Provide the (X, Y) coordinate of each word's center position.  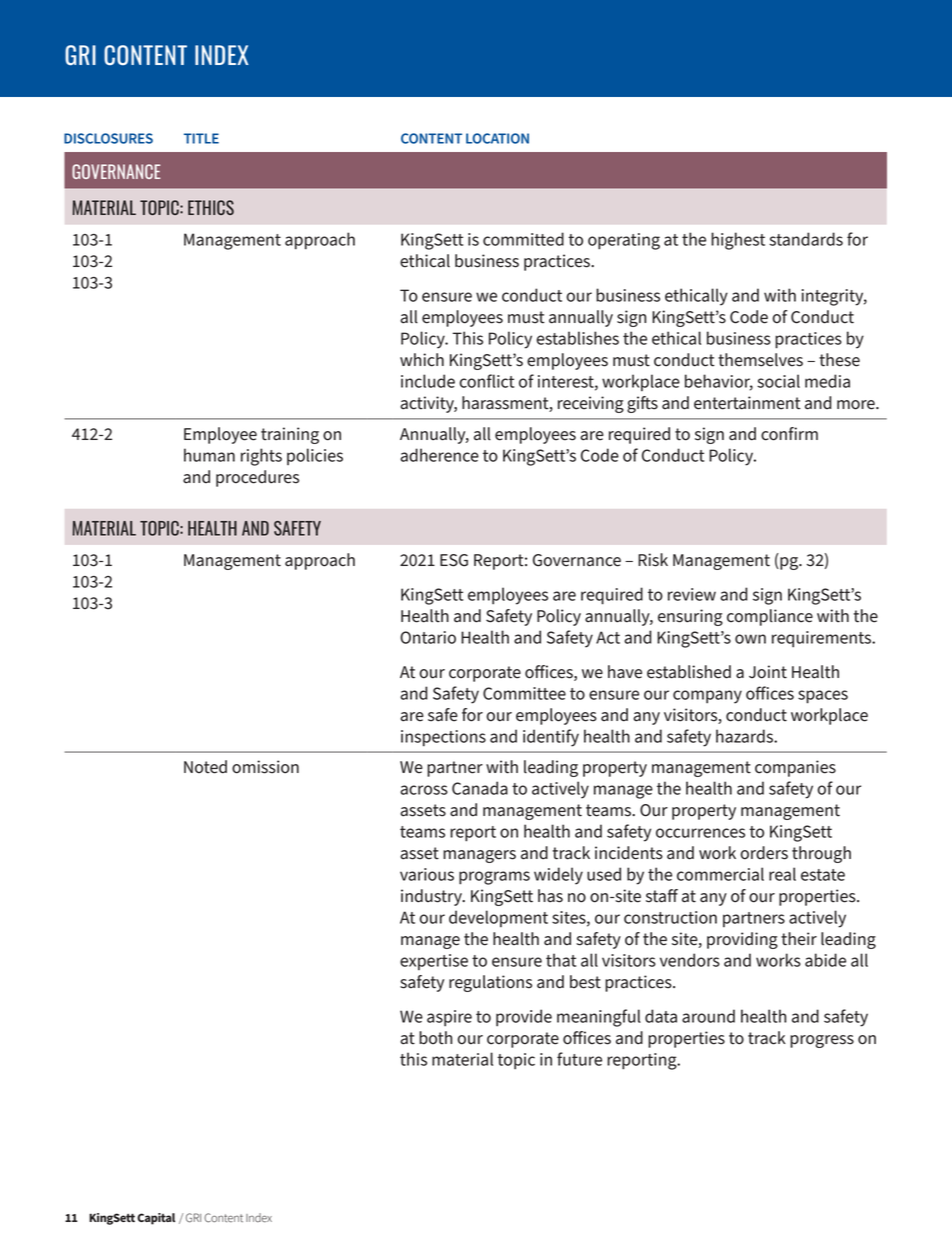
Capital (156, 1219)
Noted (205, 767)
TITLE (201, 138)
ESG (454, 560)
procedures (257, 478)
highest (738, 241)
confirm (789, 434)
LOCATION (497, 138)
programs (494, 878)
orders (764, 853)
